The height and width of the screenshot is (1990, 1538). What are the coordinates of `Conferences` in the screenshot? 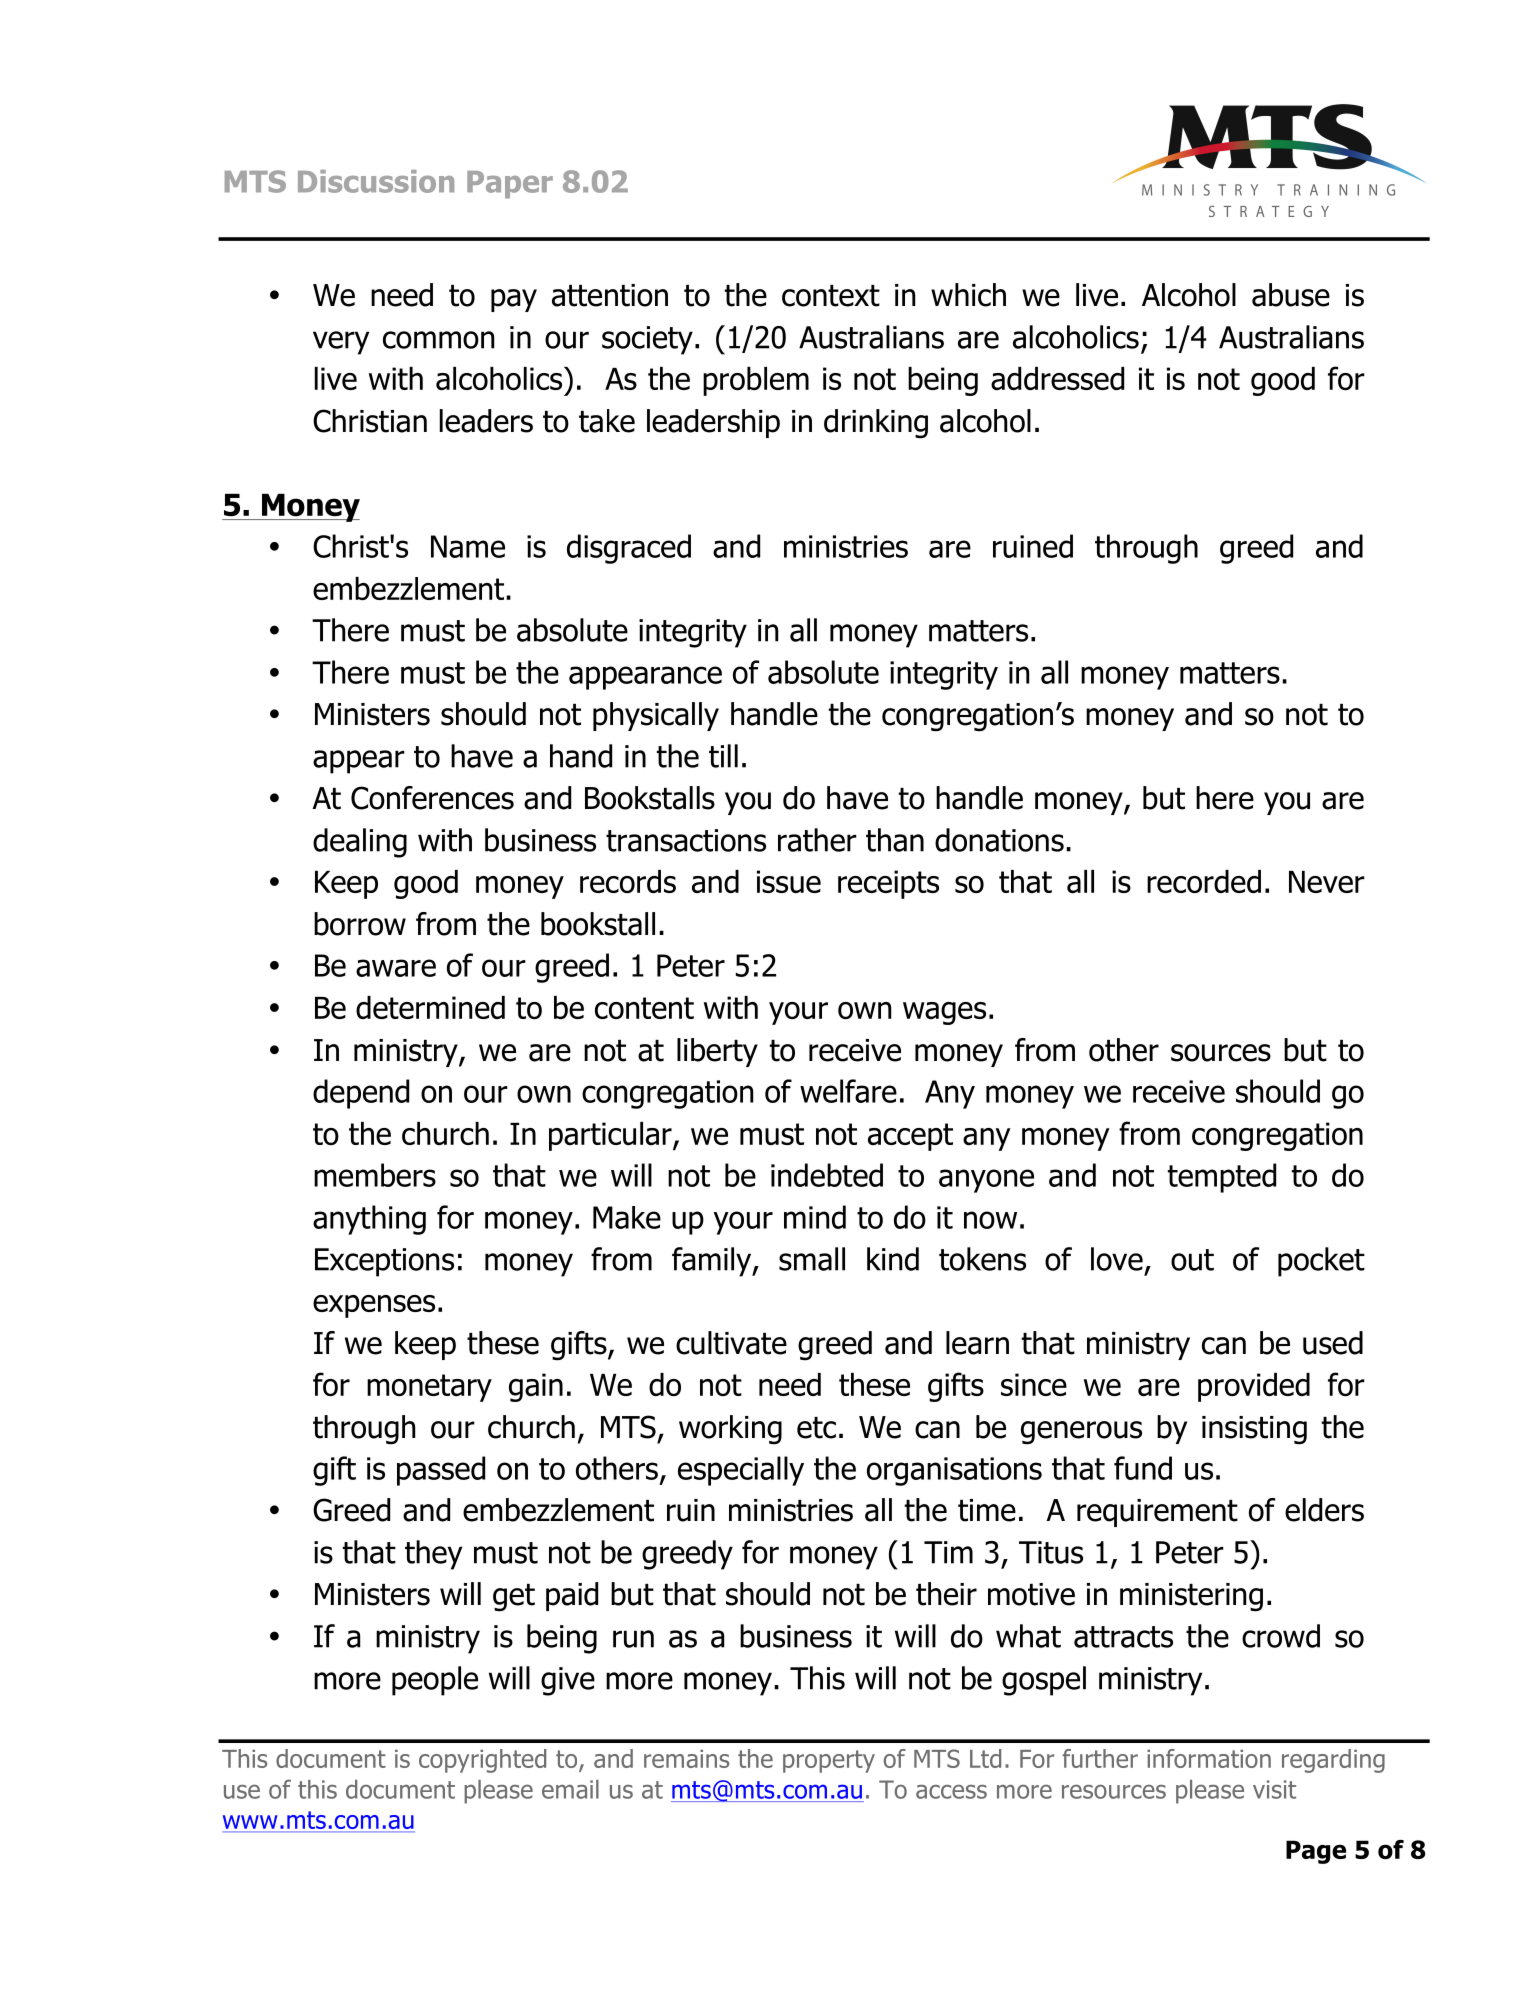 It's located at (432, 798).
